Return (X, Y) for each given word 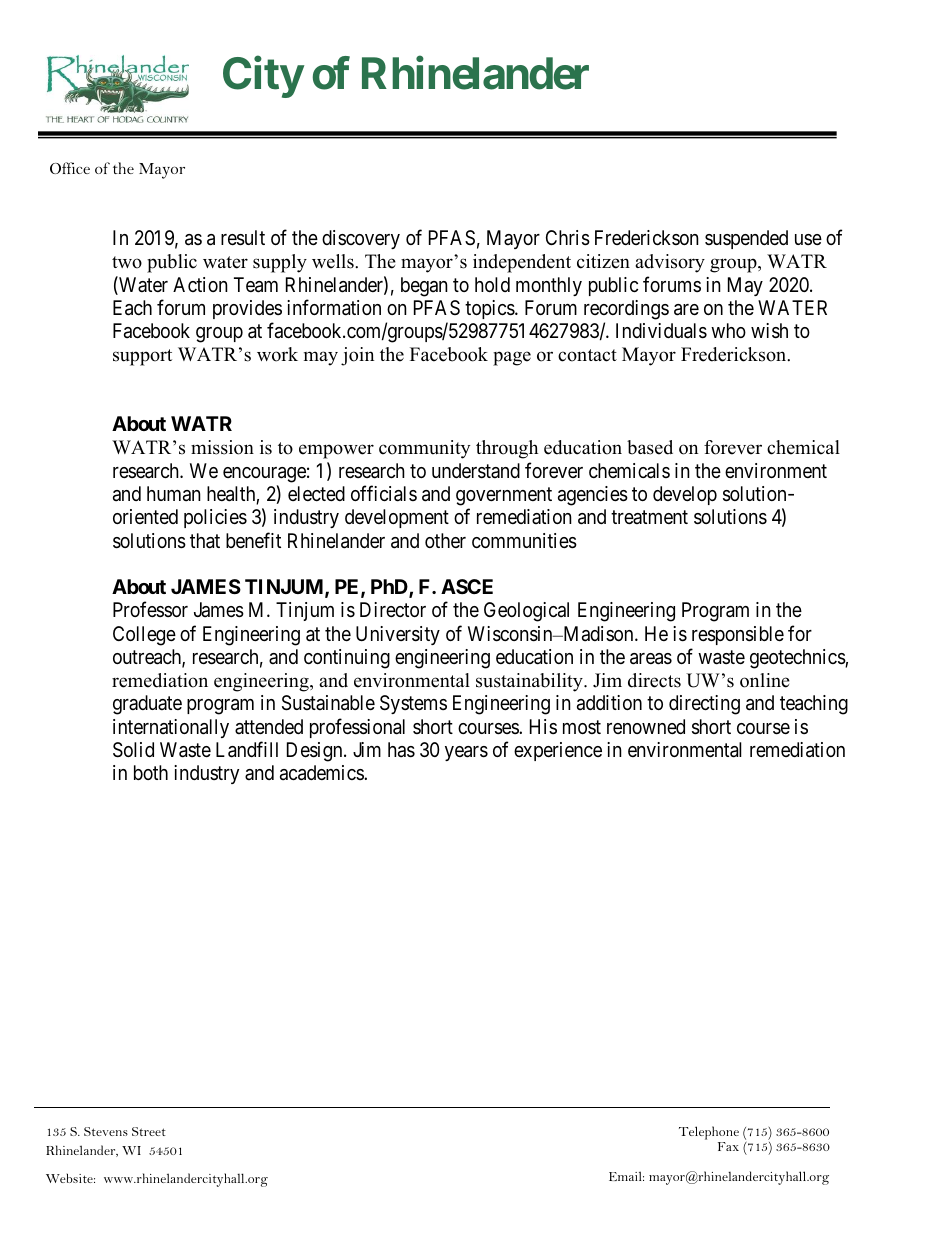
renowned (646, 726)
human (174, 494)
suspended (746, 239)
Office (70, 168)
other (445, 540)
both (151, 772)
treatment (649, 517)
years (466, 753)
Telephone (709, 1133)
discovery (361, 239)
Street (149, 1131)
